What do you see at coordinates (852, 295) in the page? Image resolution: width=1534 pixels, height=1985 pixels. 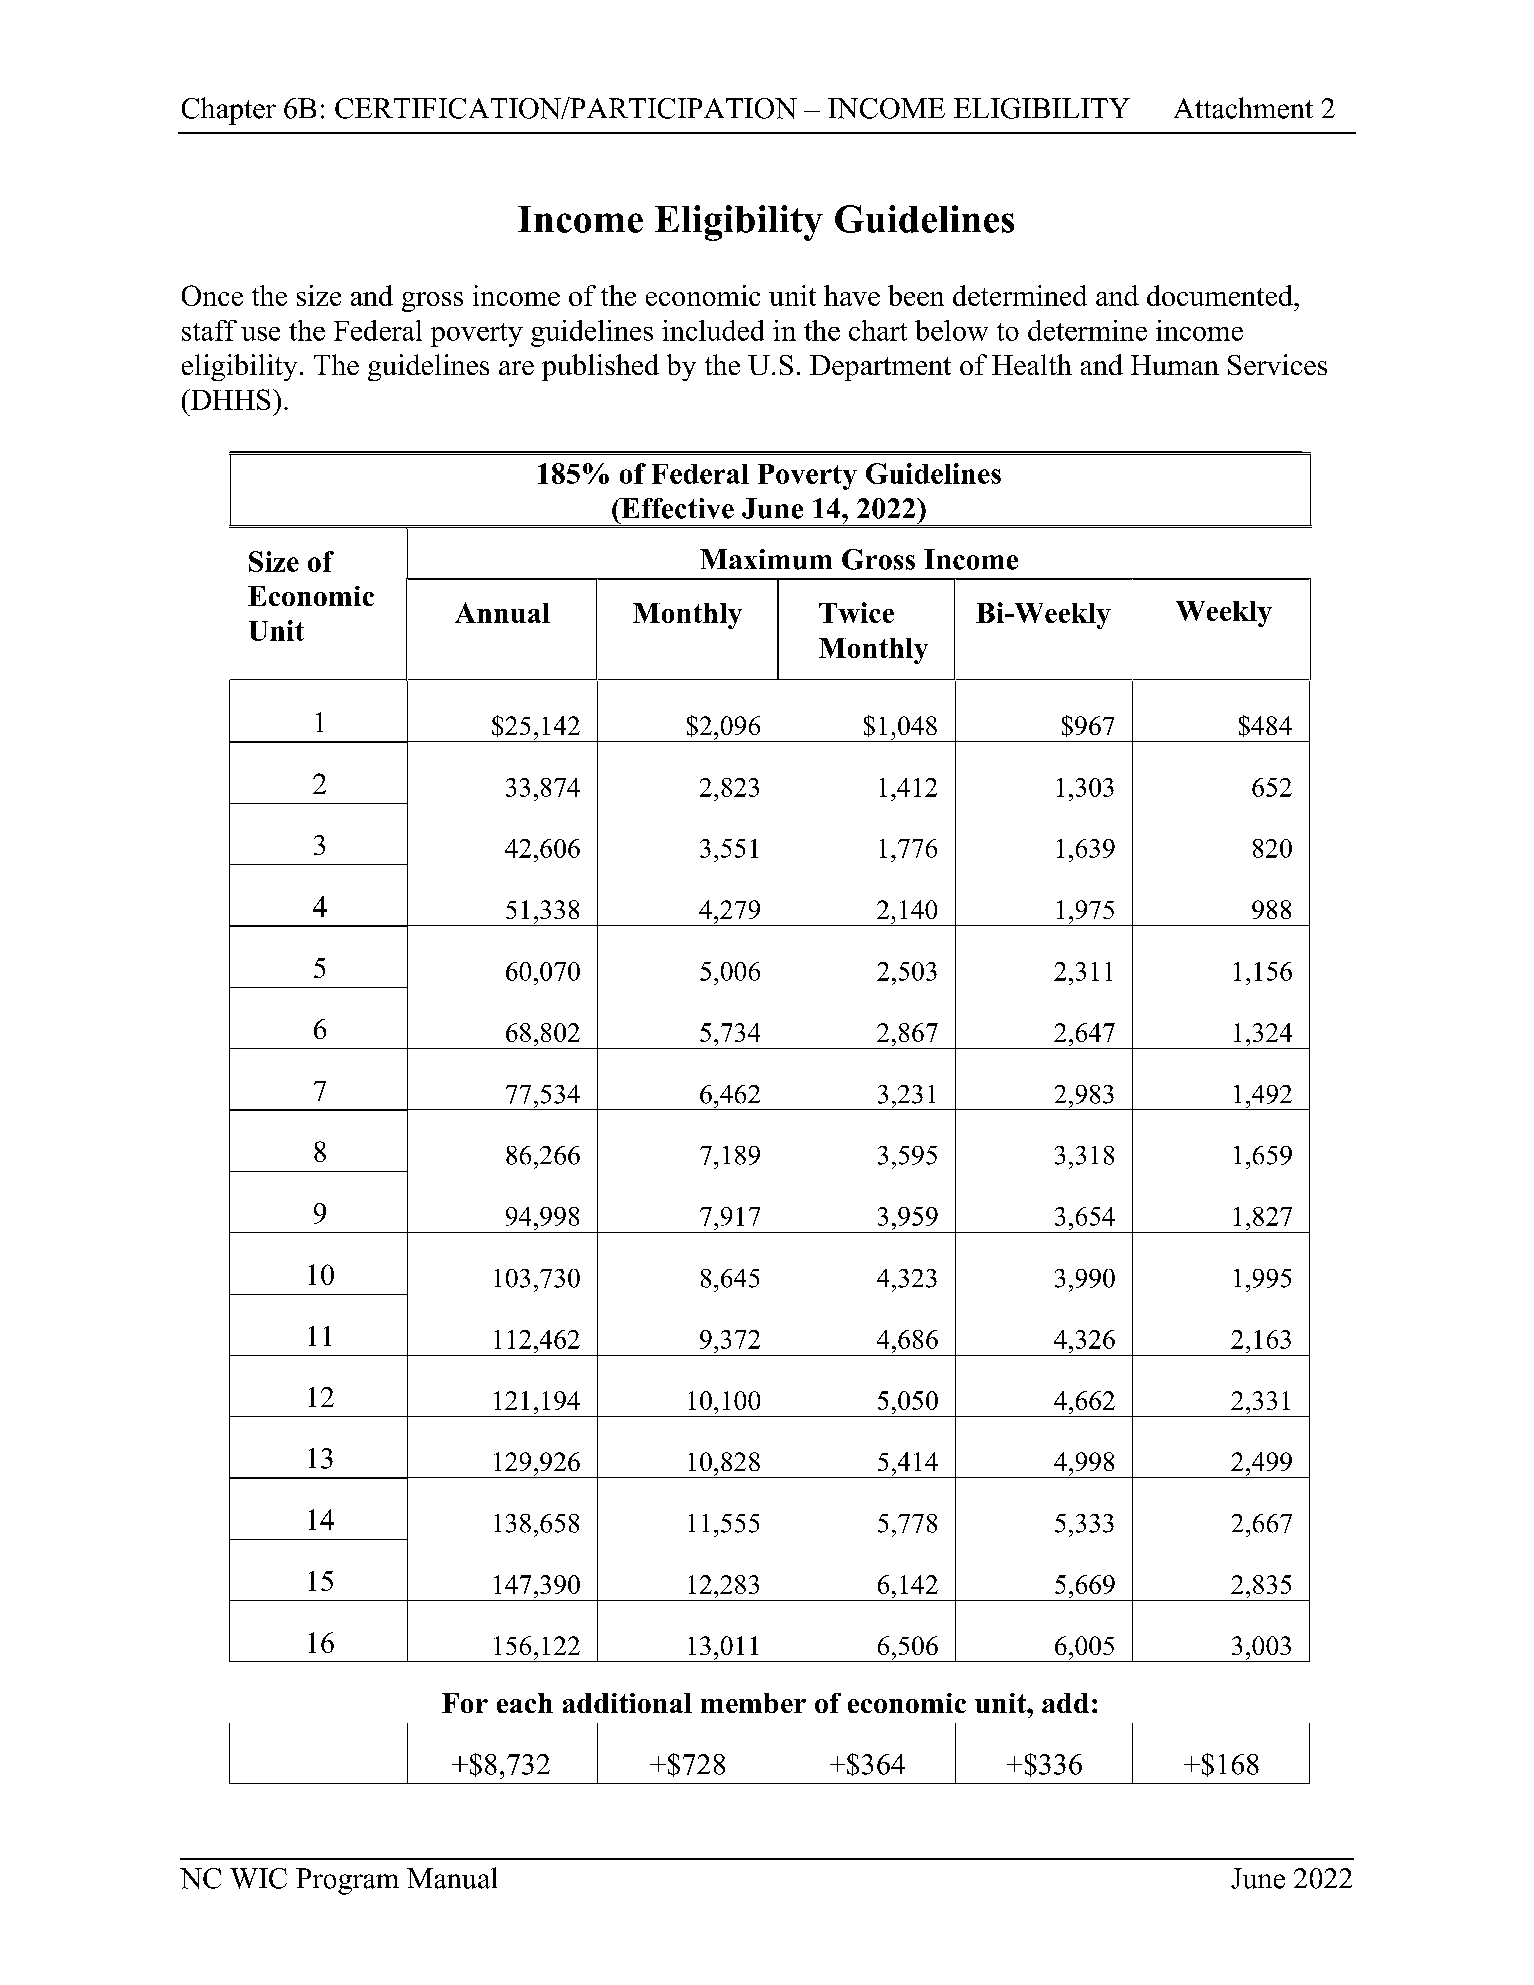 I see `have` at bounding box center [852, 295].
